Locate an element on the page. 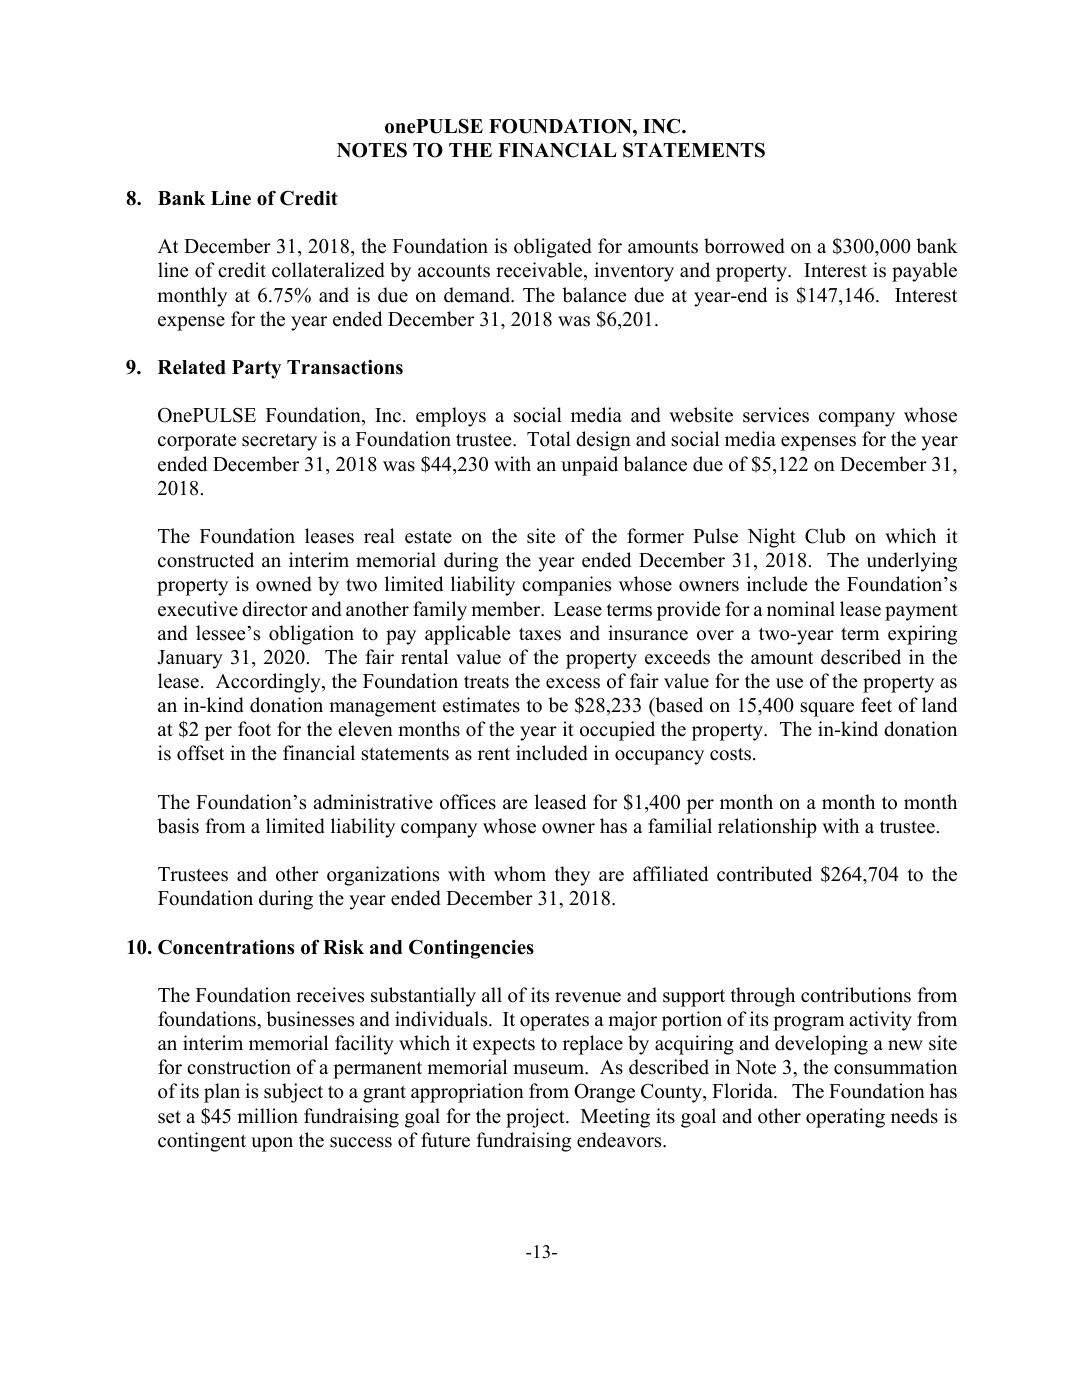 The height and width of the page is (1386, 1071). foot is located at coordinates (254, 729).
